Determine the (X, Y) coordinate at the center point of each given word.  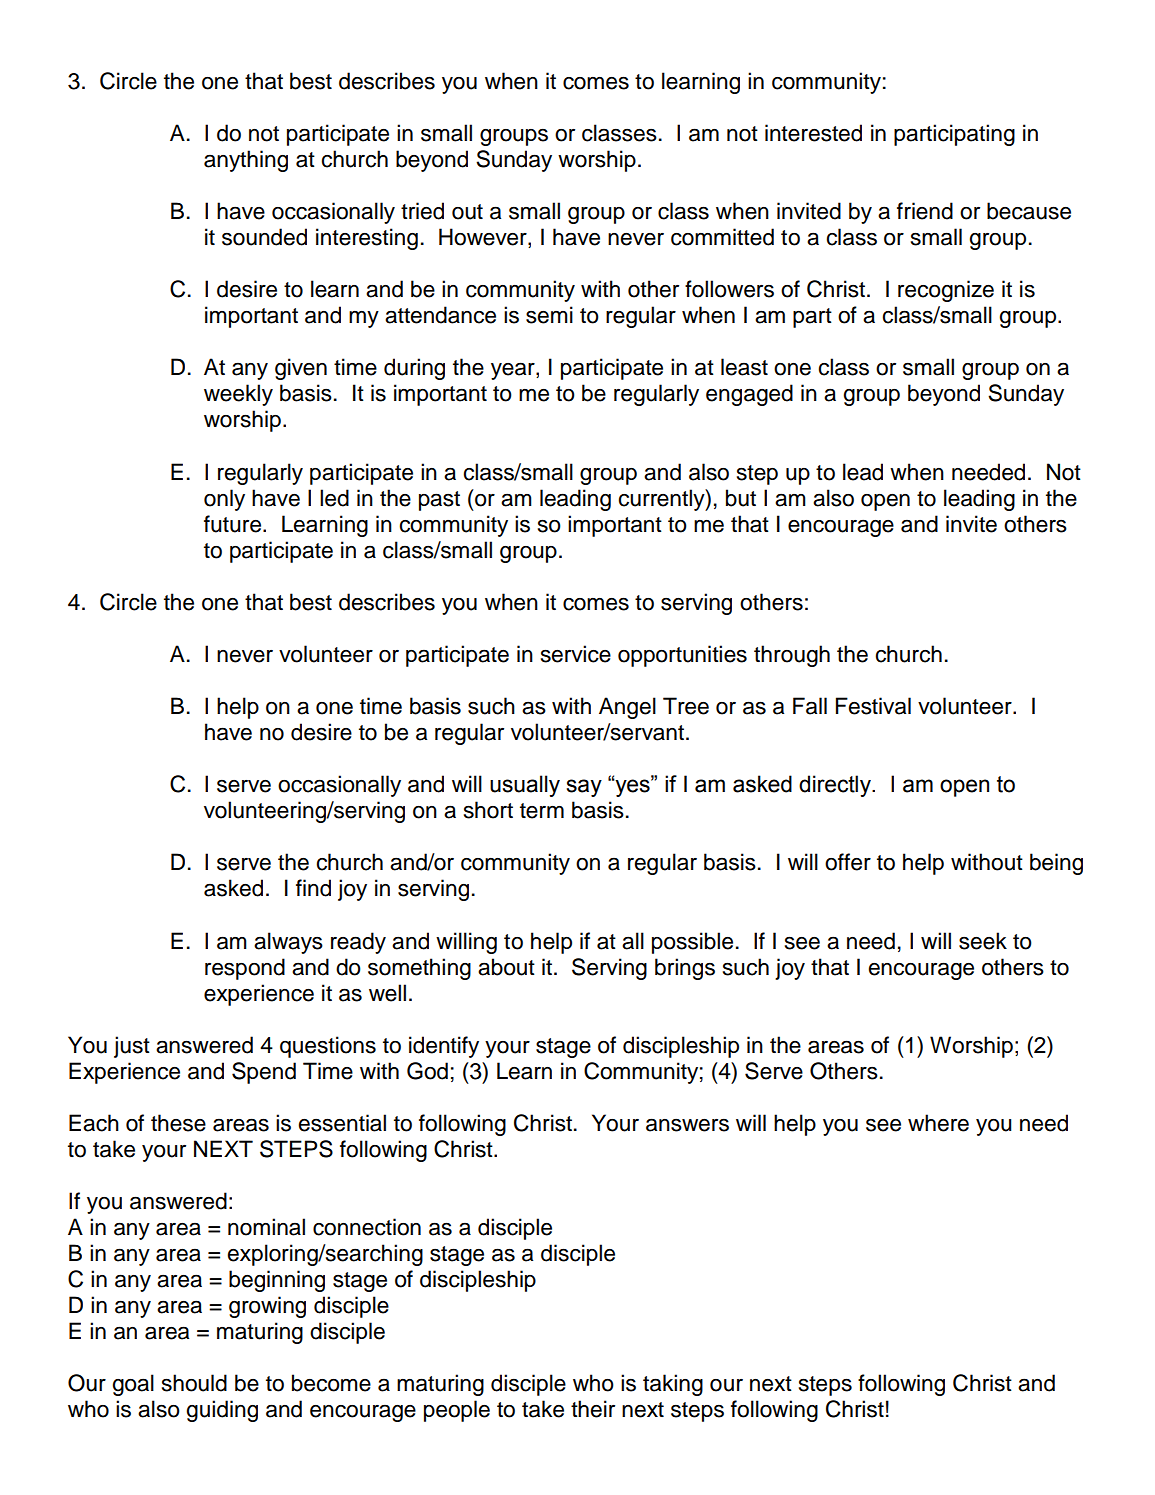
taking (673, 1385)
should (194, 1383)
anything (246, 161)
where (938, 1123)
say (584, 788)
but (741, 498)
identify (444, 1047)
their (593, 1409)
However (484, 238)
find (313, 888)
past (439, 501)
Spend (264, 1073)
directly (836, 786)
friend (925, 211)
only (224, 500)
